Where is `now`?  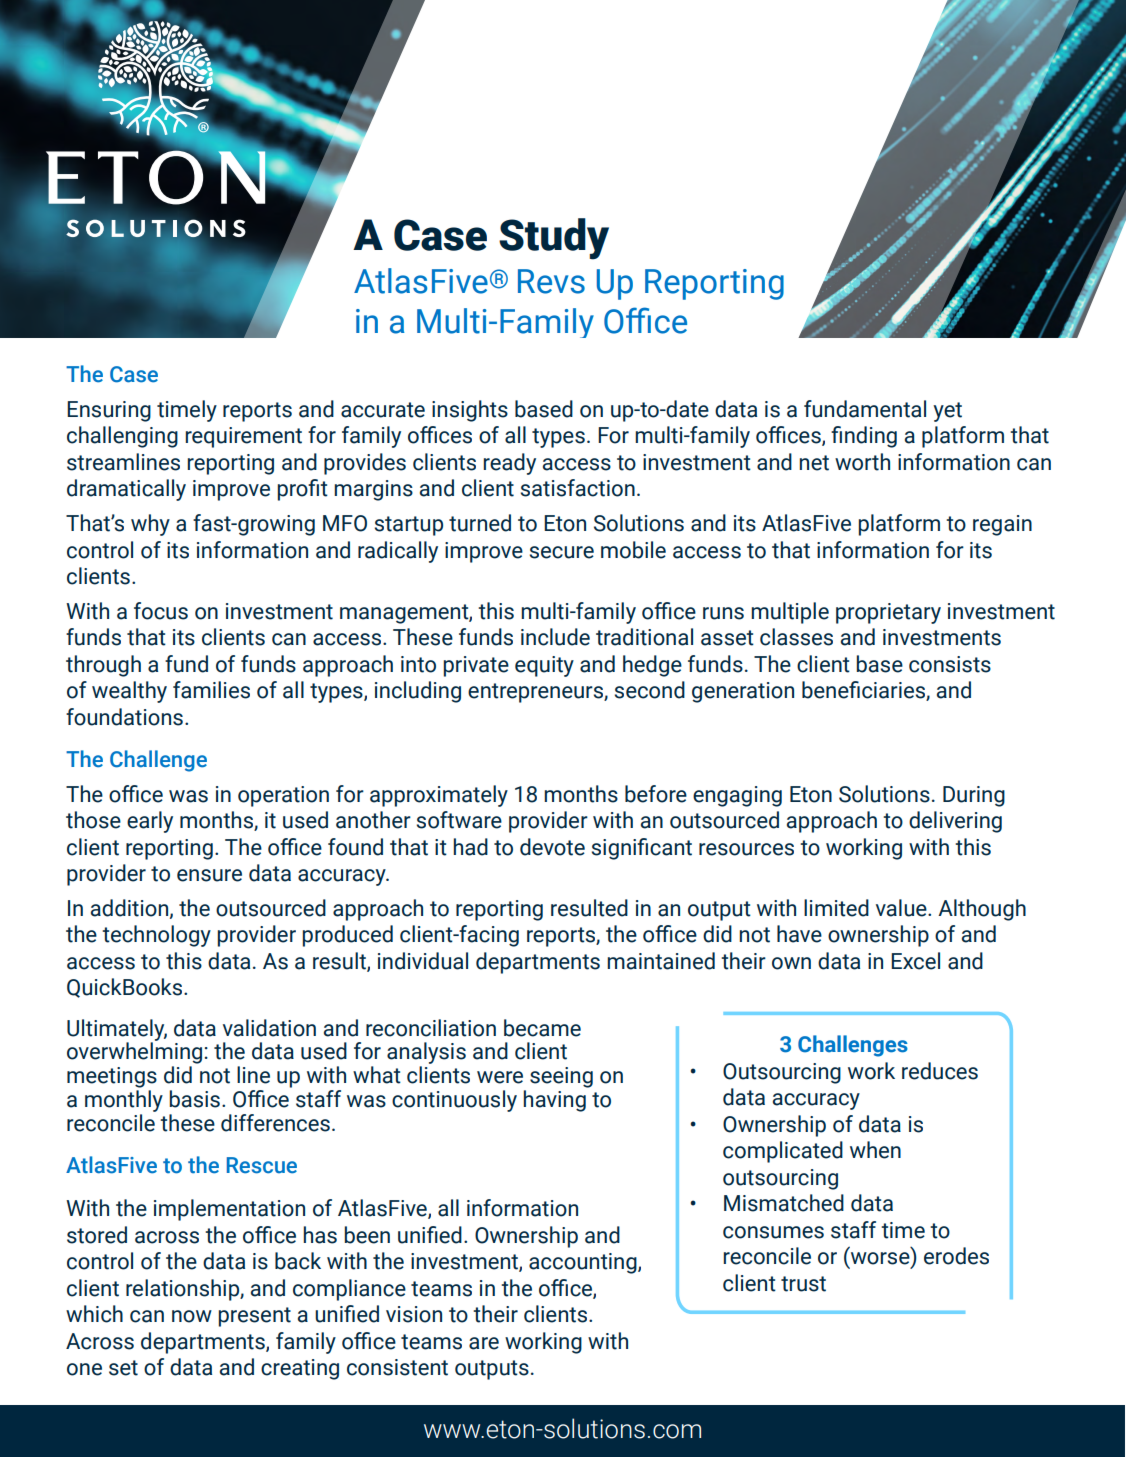
now is located at coordinates (192, 1316).
